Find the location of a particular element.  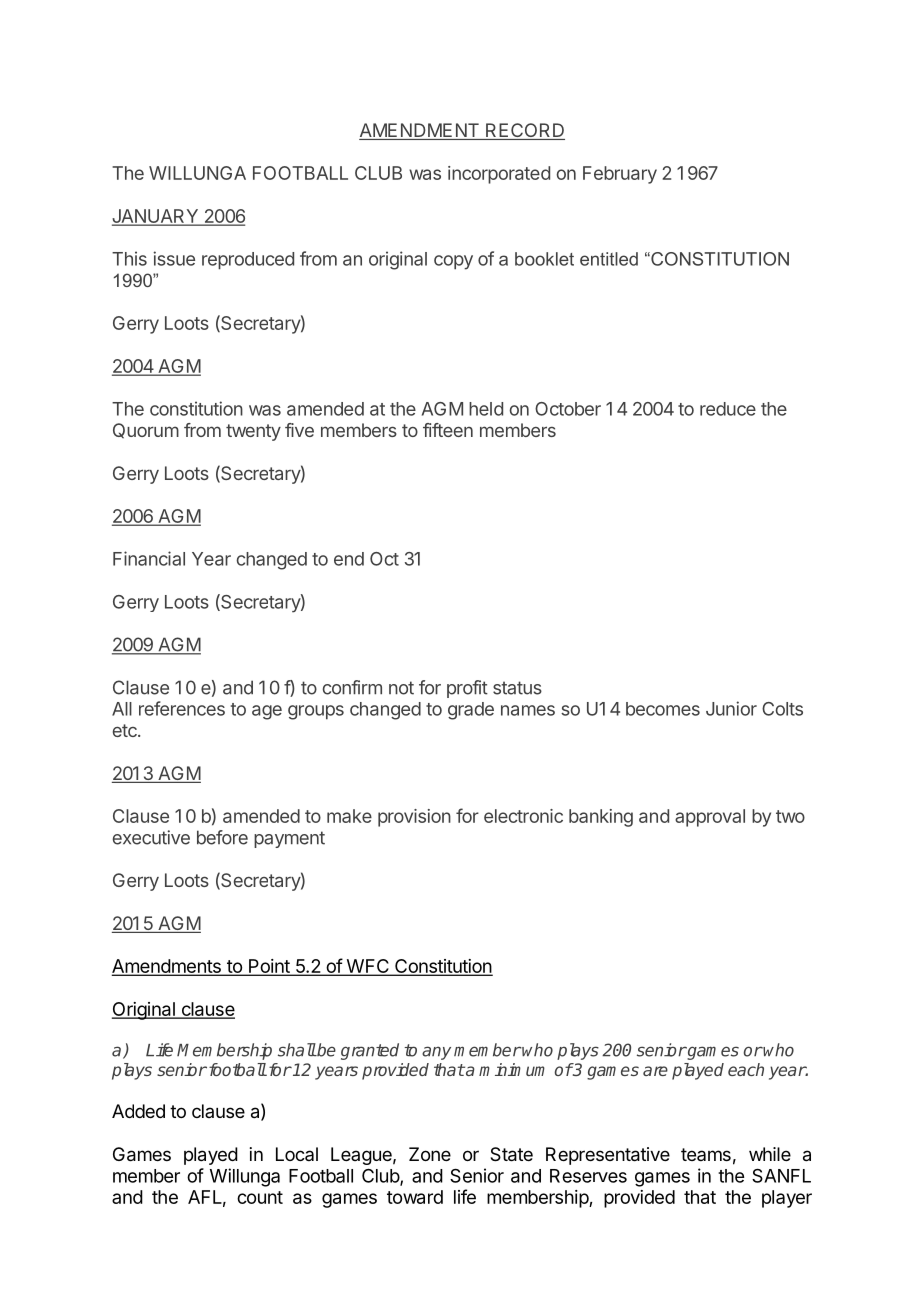

references is located at coordinates (182, 708).
